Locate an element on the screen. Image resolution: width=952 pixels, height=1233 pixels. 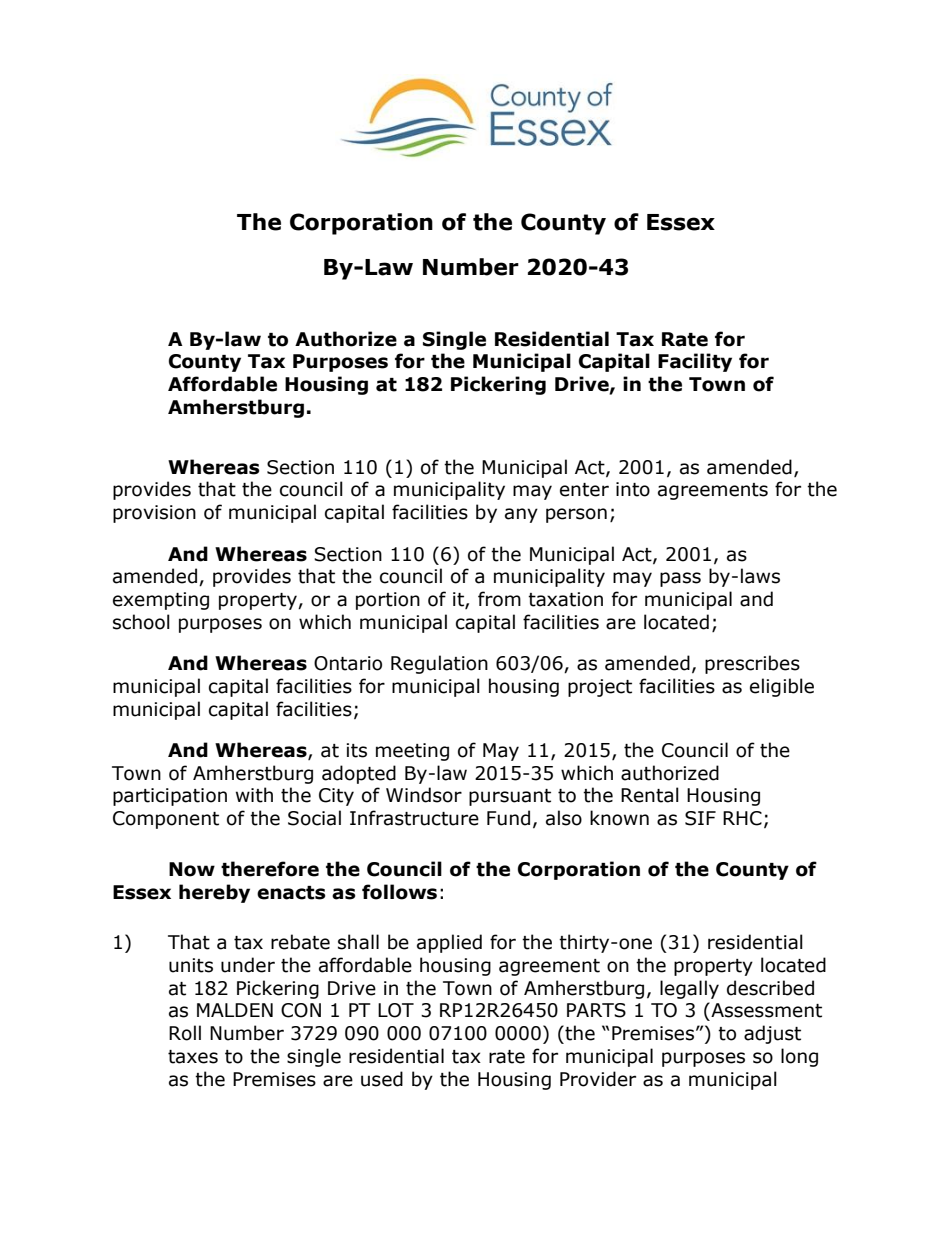
taxes is located at coordinates (193, 1057).
